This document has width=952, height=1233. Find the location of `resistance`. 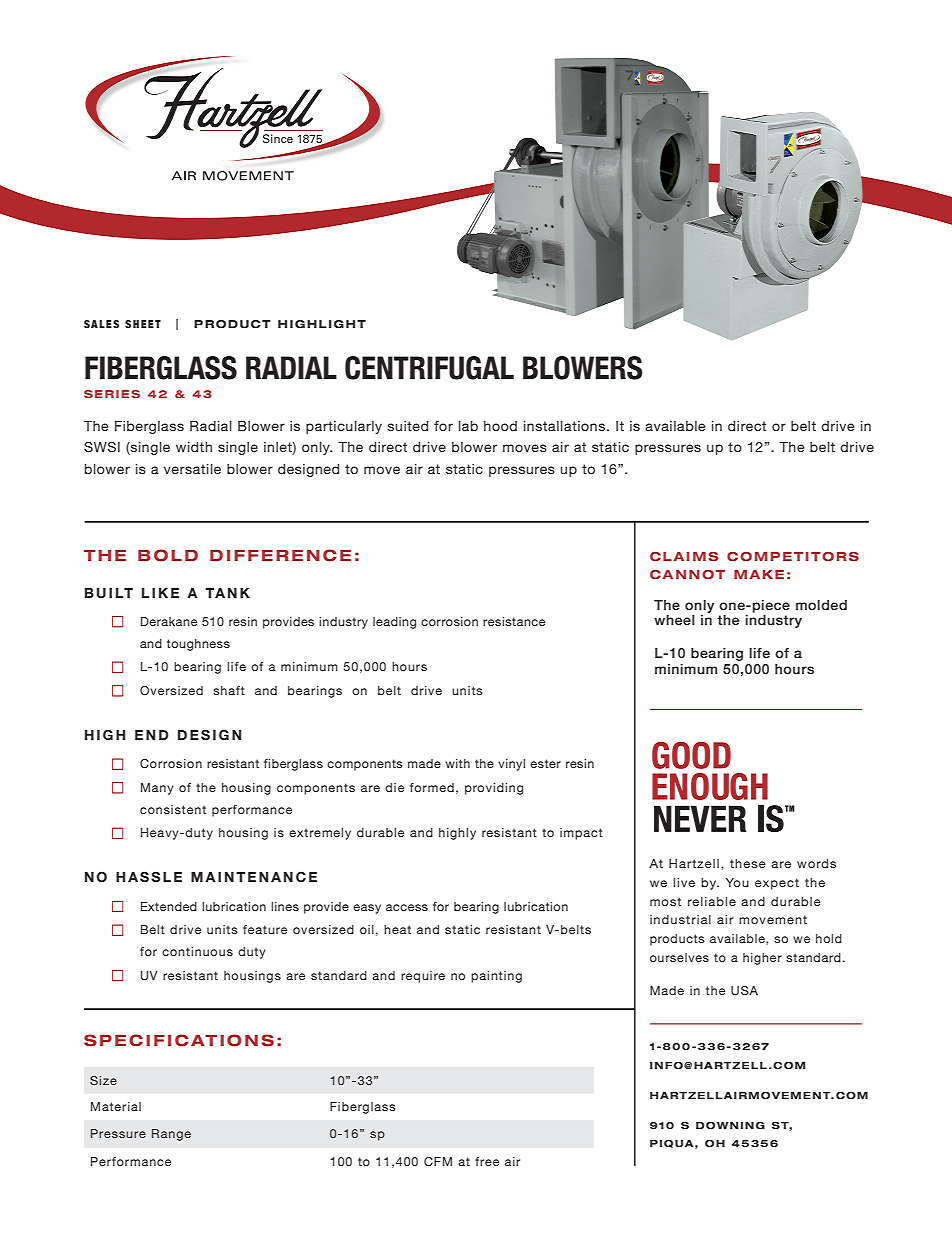

resistance is located at coordinates (514, 621).
